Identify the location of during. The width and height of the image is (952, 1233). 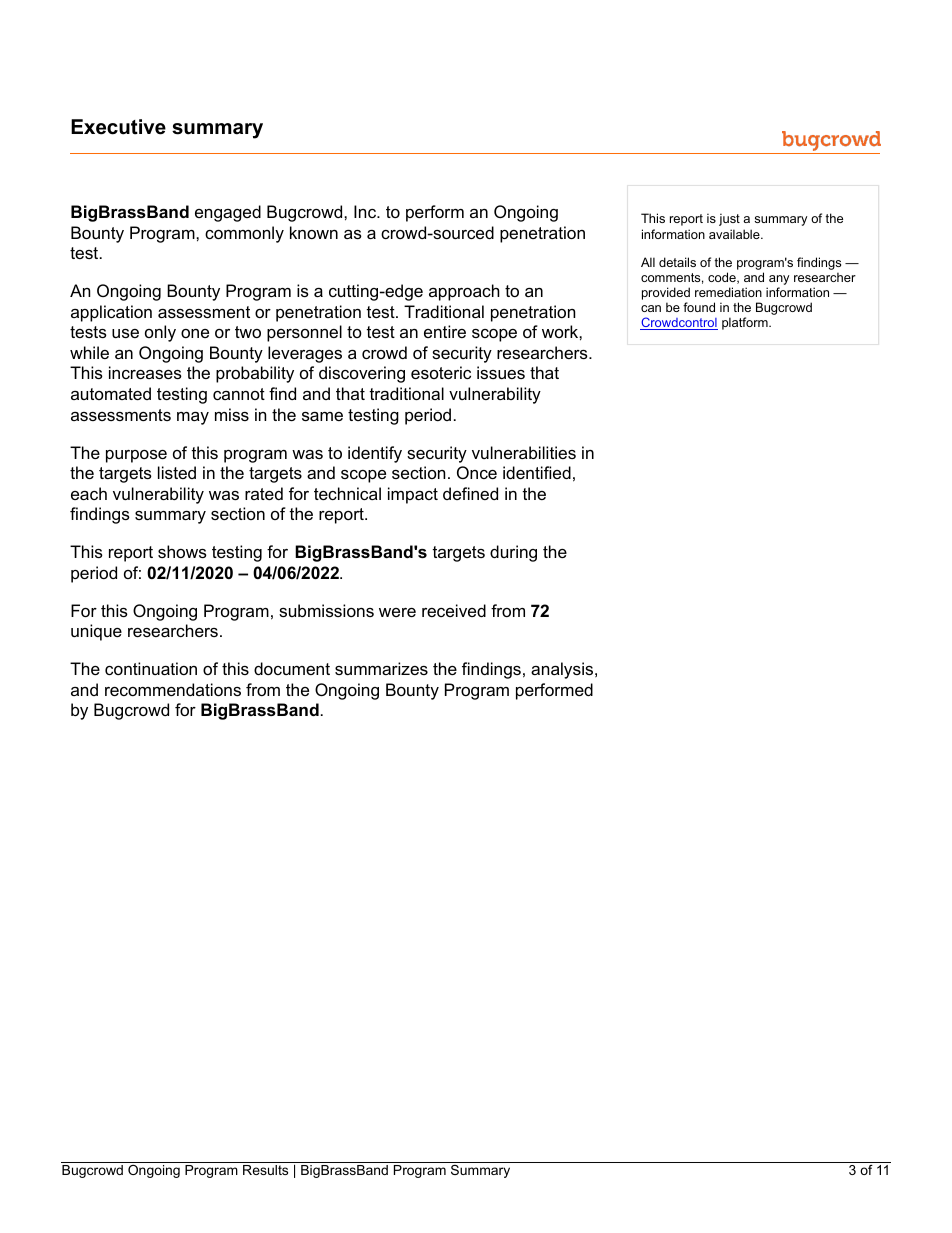
(513, 553).
